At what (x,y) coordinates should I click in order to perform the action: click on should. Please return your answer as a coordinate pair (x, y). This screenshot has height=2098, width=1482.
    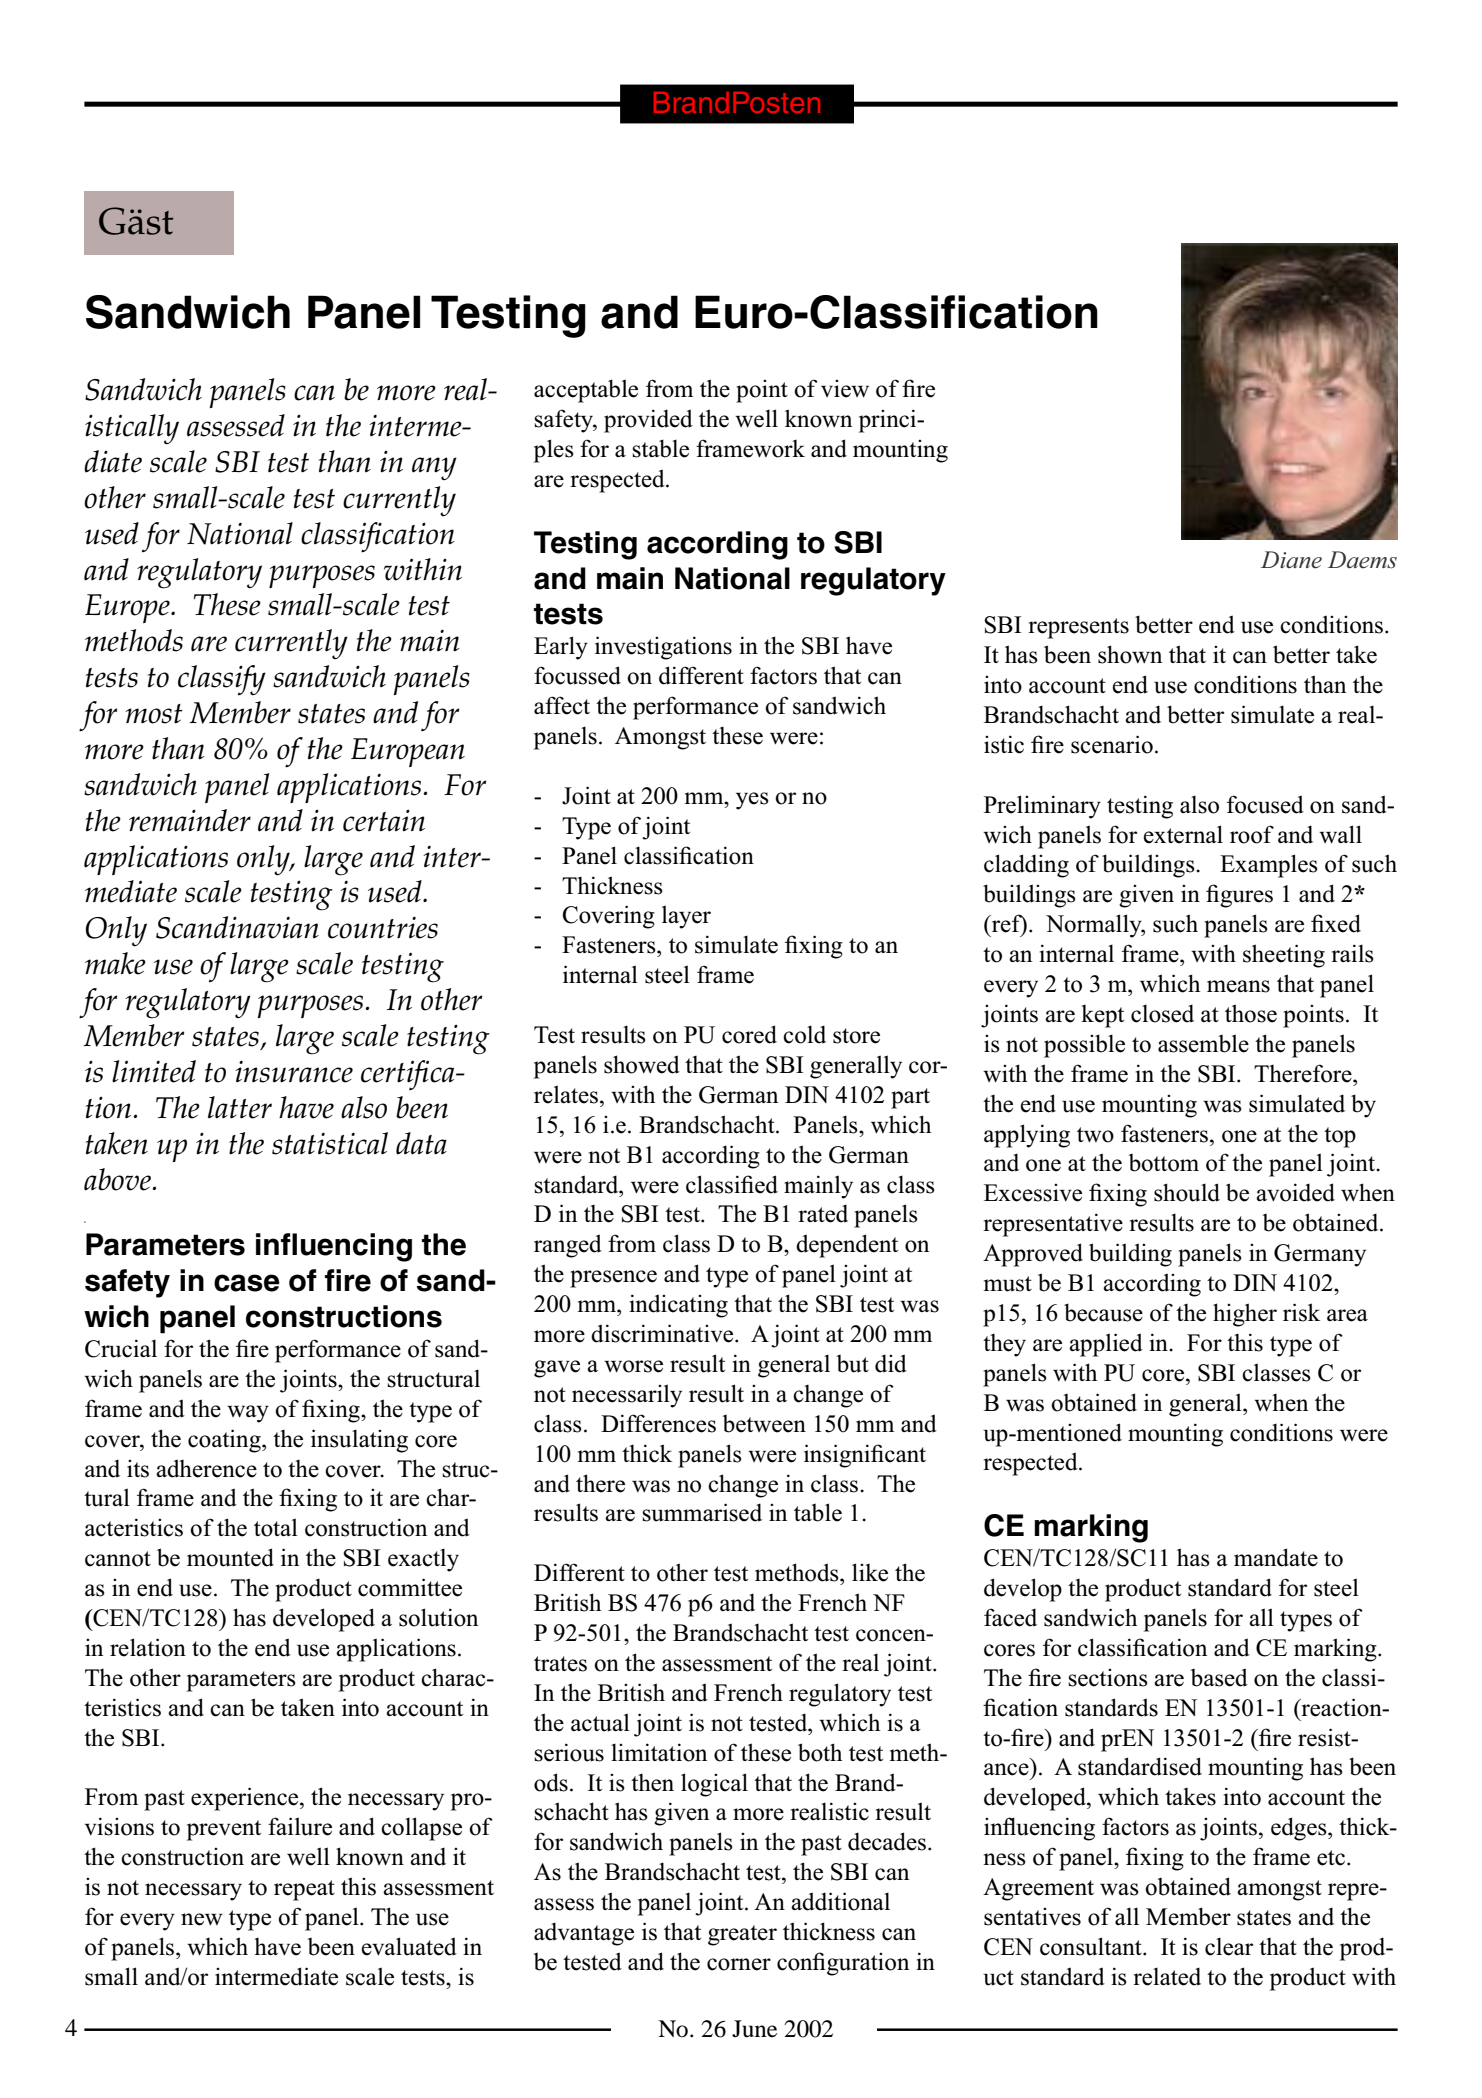
    Looking at the image, I should click on (1187, 1192).
